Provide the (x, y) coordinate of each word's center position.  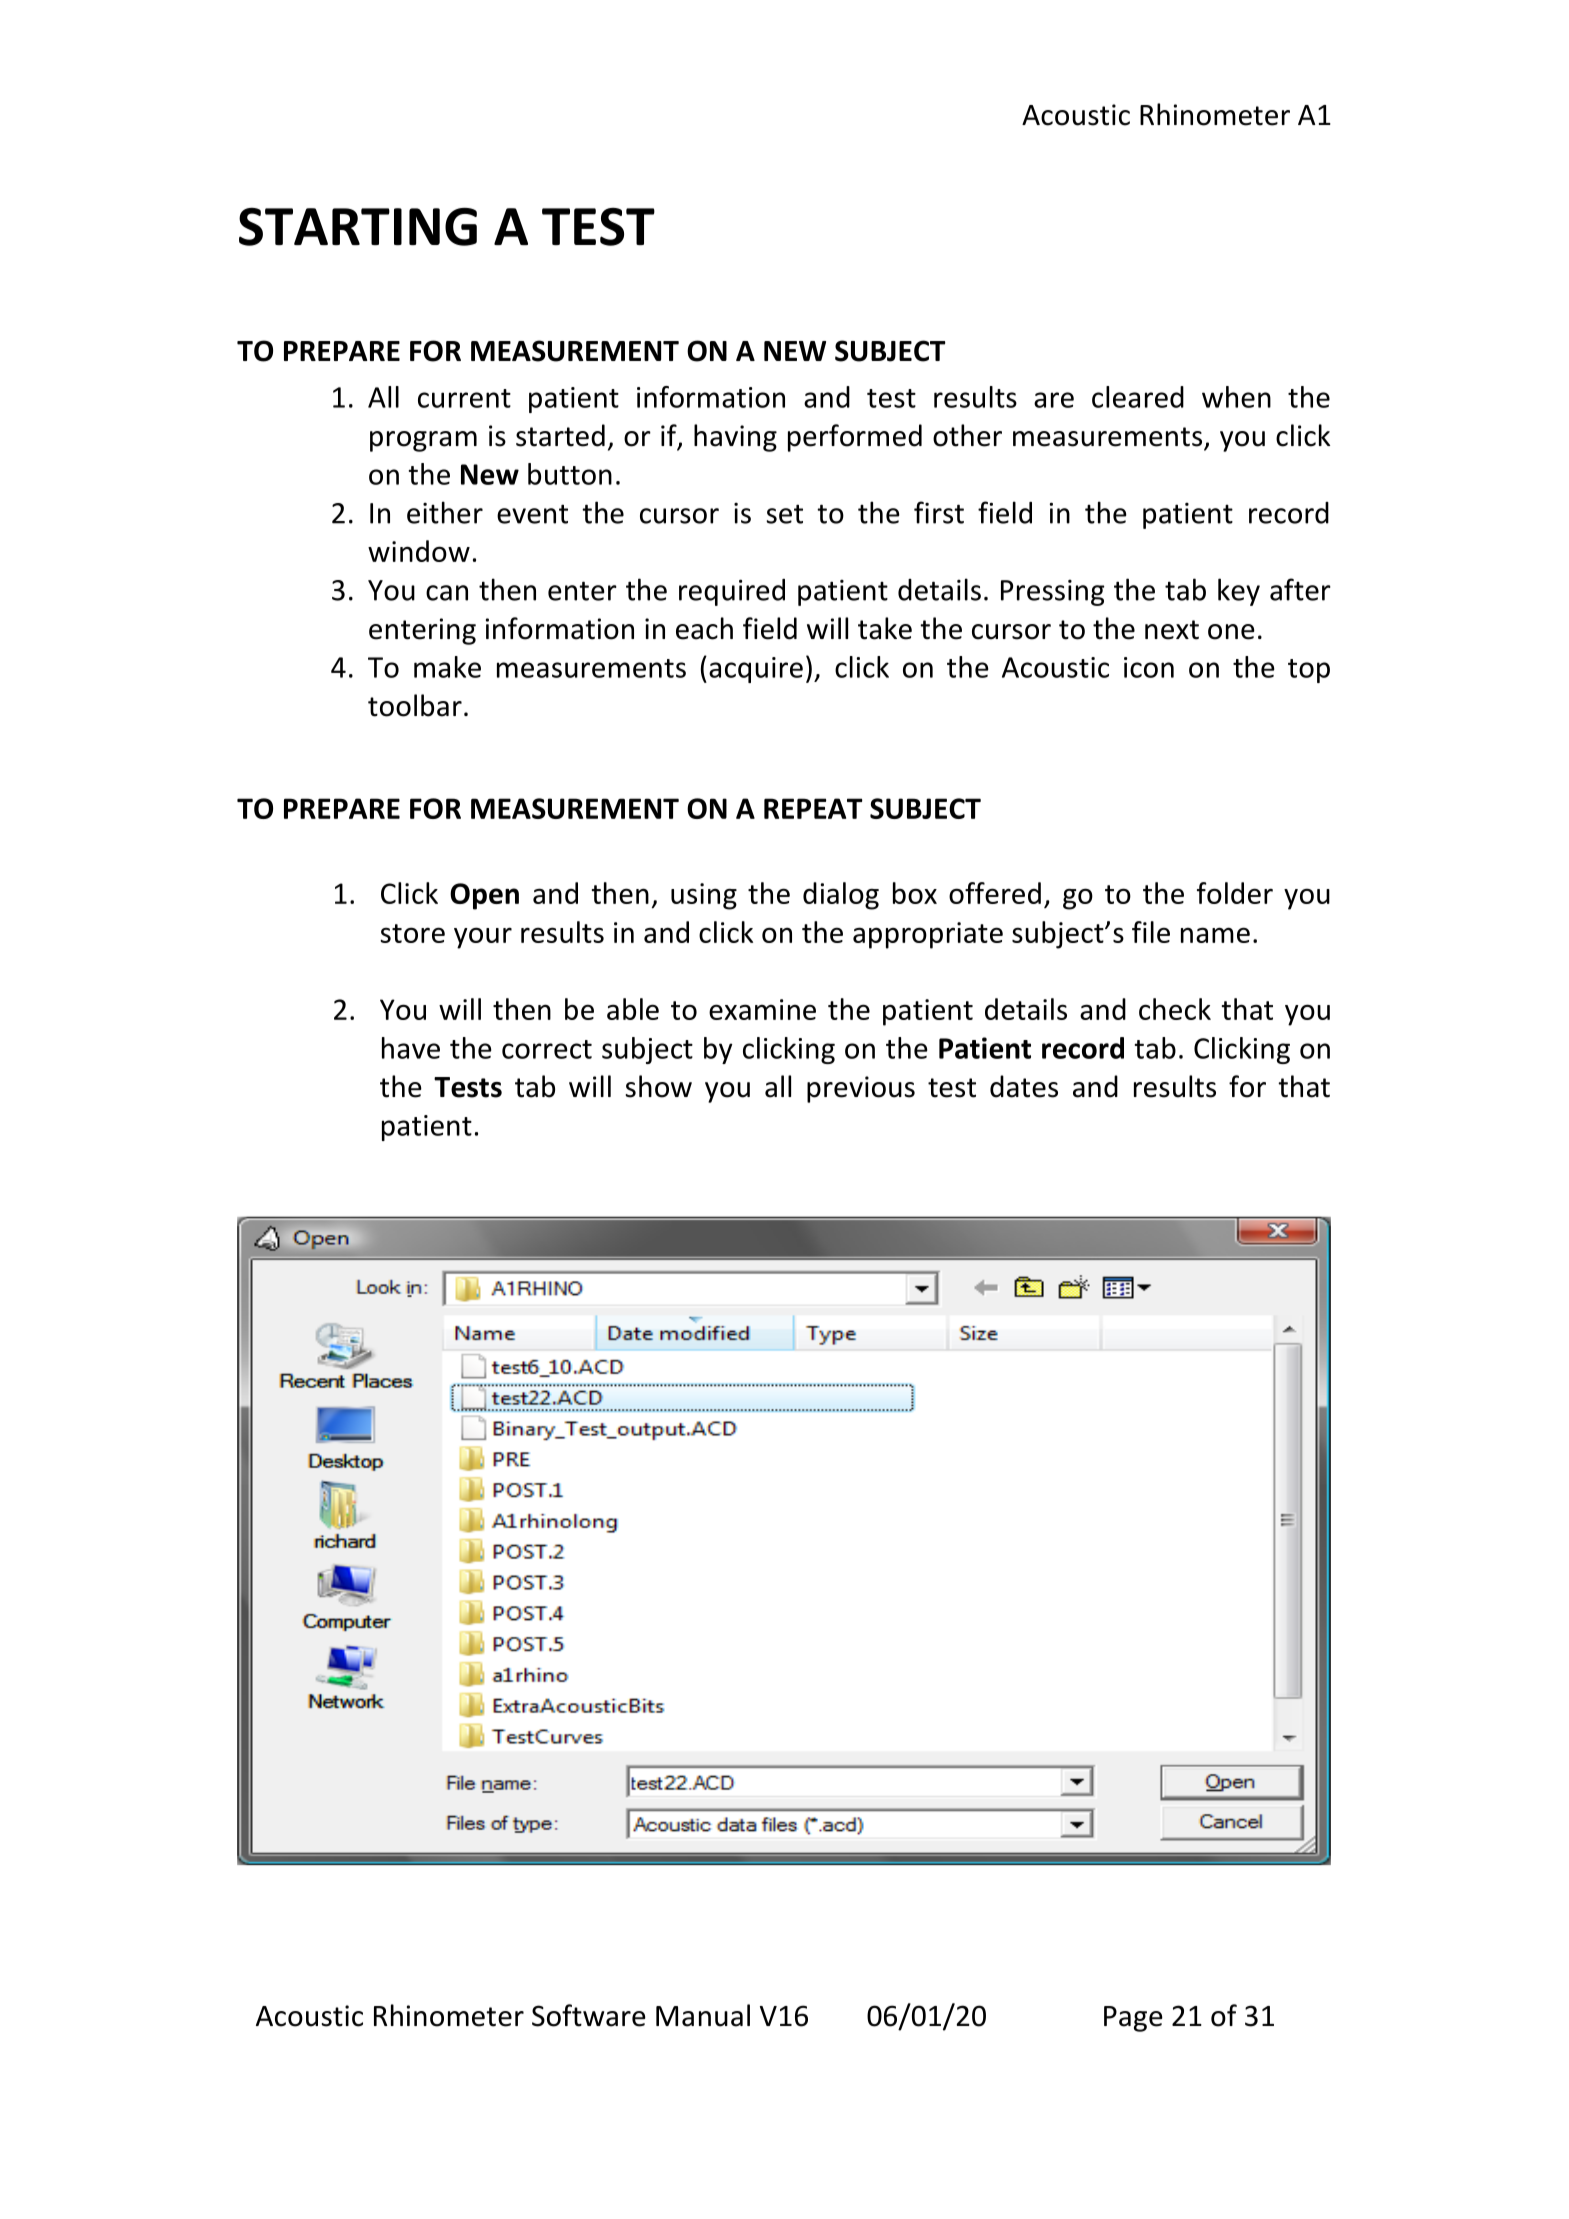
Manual (703, 2015)
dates (1024, 1086)
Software (589, 2015)
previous (861, 1089)
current (464, 398)
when (1236, 397)
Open (484, 896)
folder (1235, 893)
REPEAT (813, 808)
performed (855, 438)
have (411, 1048)
